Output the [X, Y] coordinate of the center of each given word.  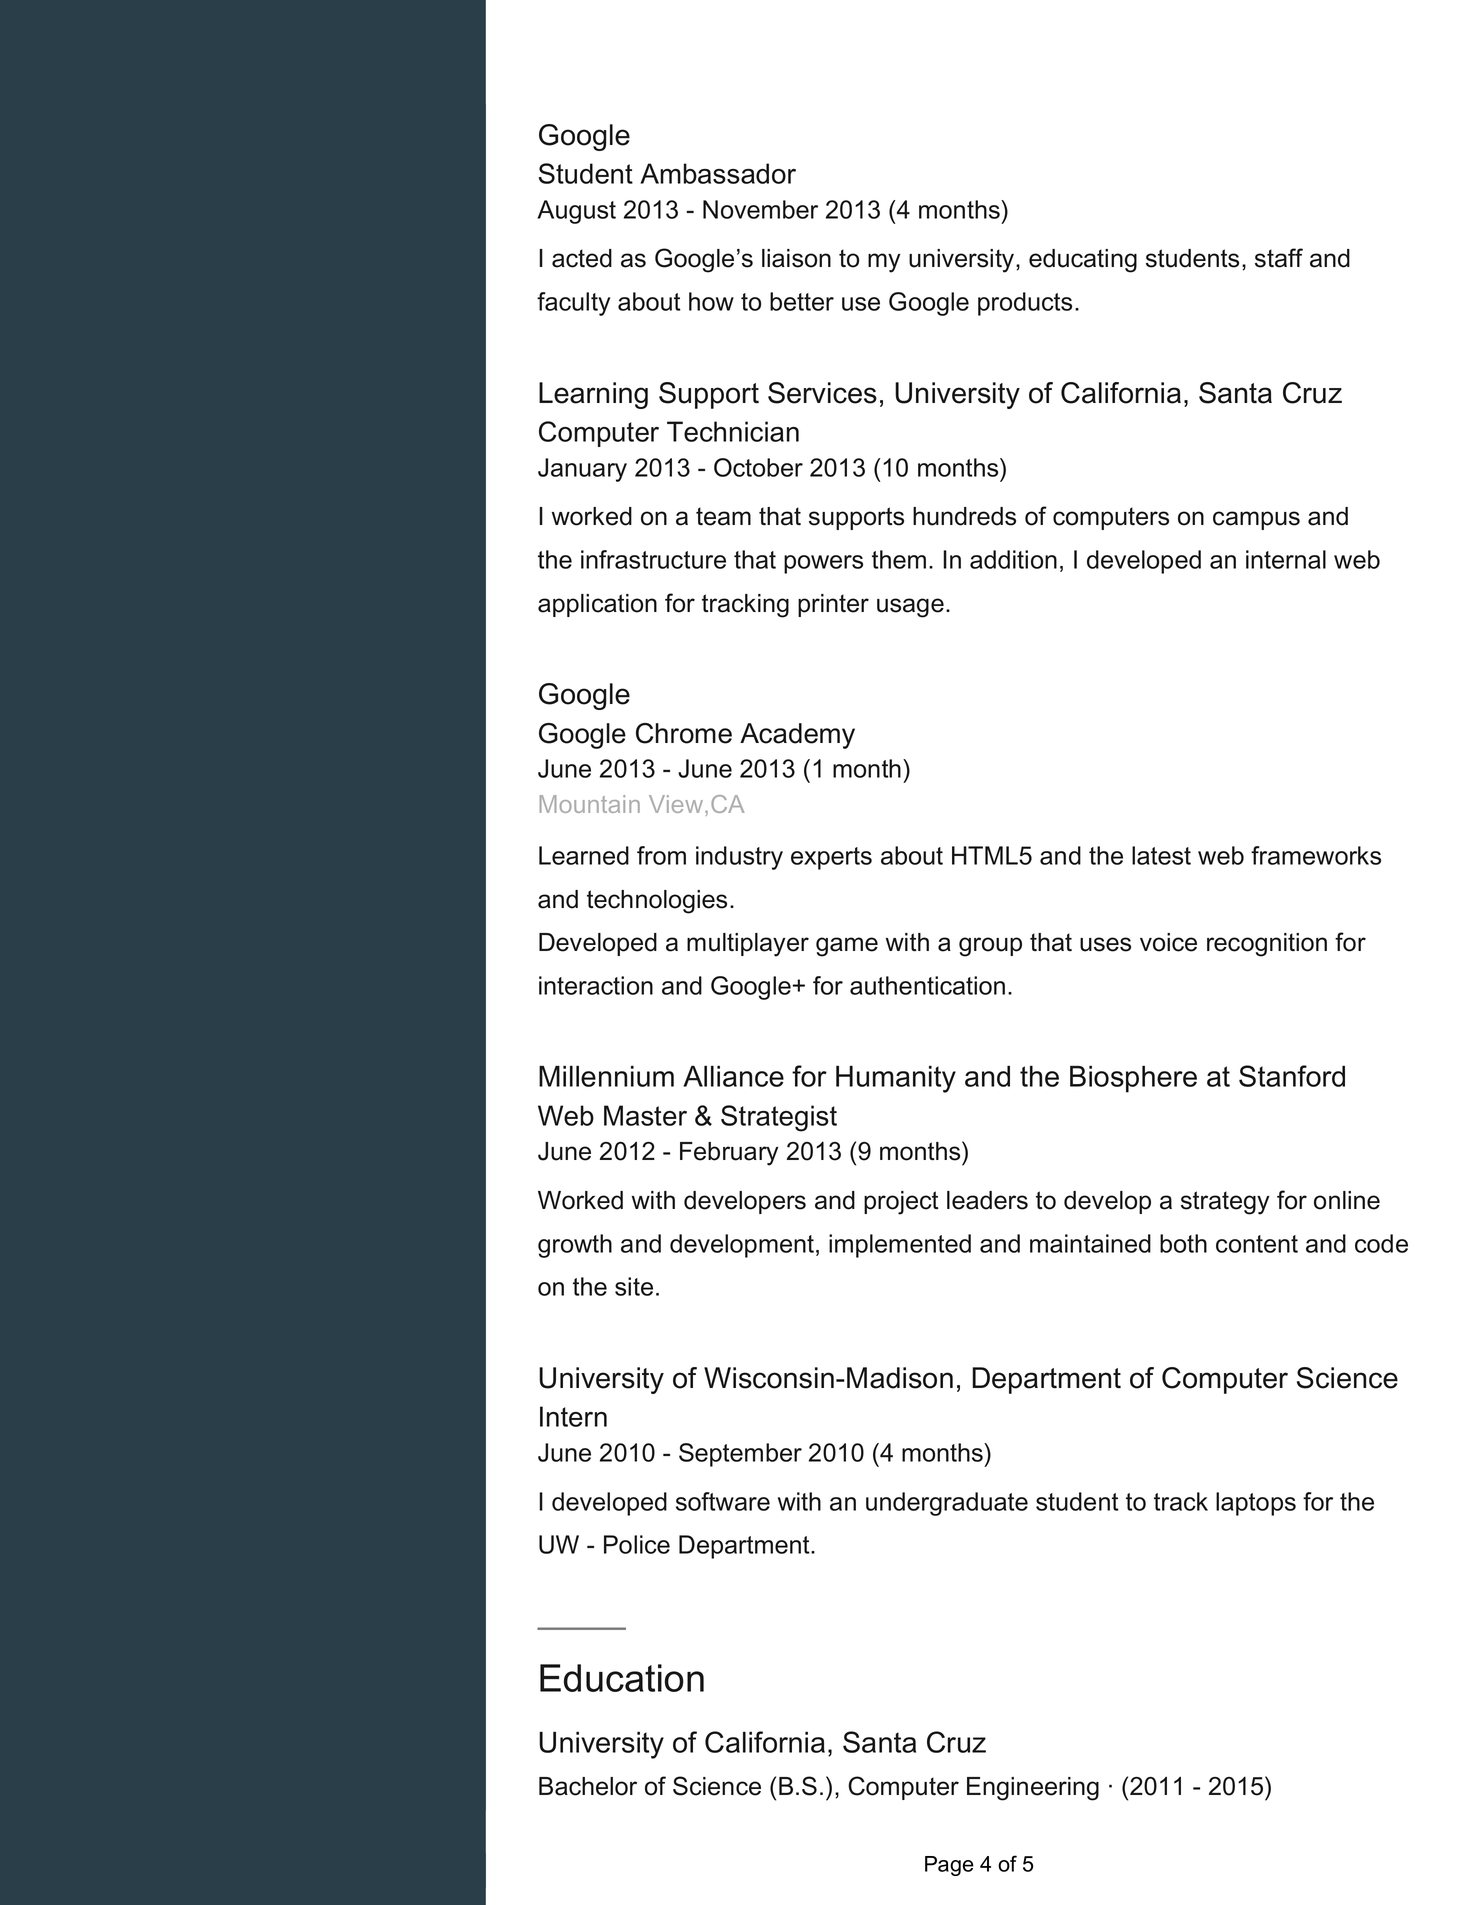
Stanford [1292, 1076]
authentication [927, 985]
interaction [596, 985]
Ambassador [718, 173]
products [1025, 304]
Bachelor [588, 1786]
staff [1279, 258]
